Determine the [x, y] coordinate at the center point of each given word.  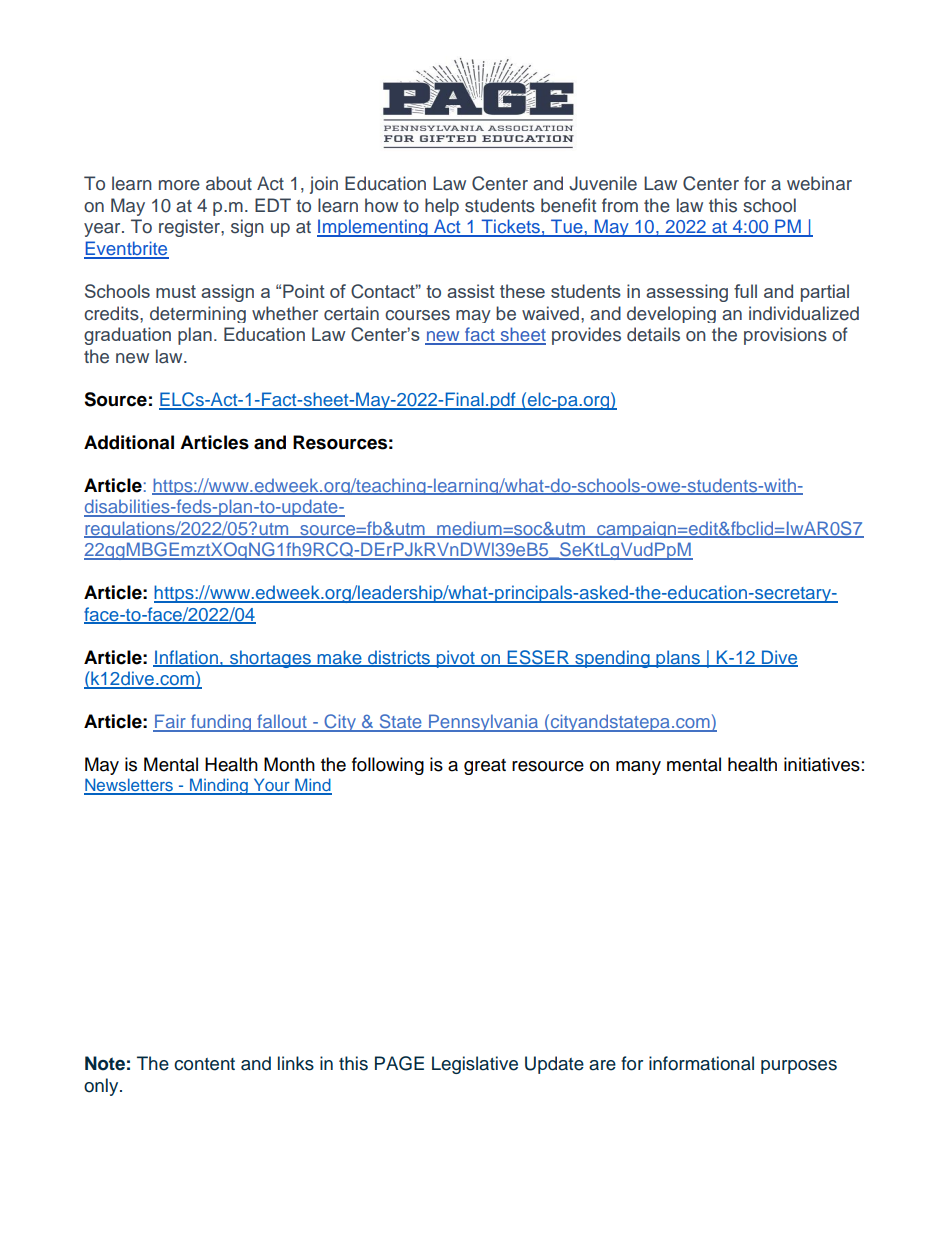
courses [417, 315]
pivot [455, 659]
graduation [127, 336]
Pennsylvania [484, 723]
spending [612, 659]
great [485, 767]
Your [271, 786]
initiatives [822, 764]
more [179, 185]
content [204, 1064]
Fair [170, 722]
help [442, 207]
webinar [819, 183]
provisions [785, 336]
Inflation [186, 658]
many [638, 768]
